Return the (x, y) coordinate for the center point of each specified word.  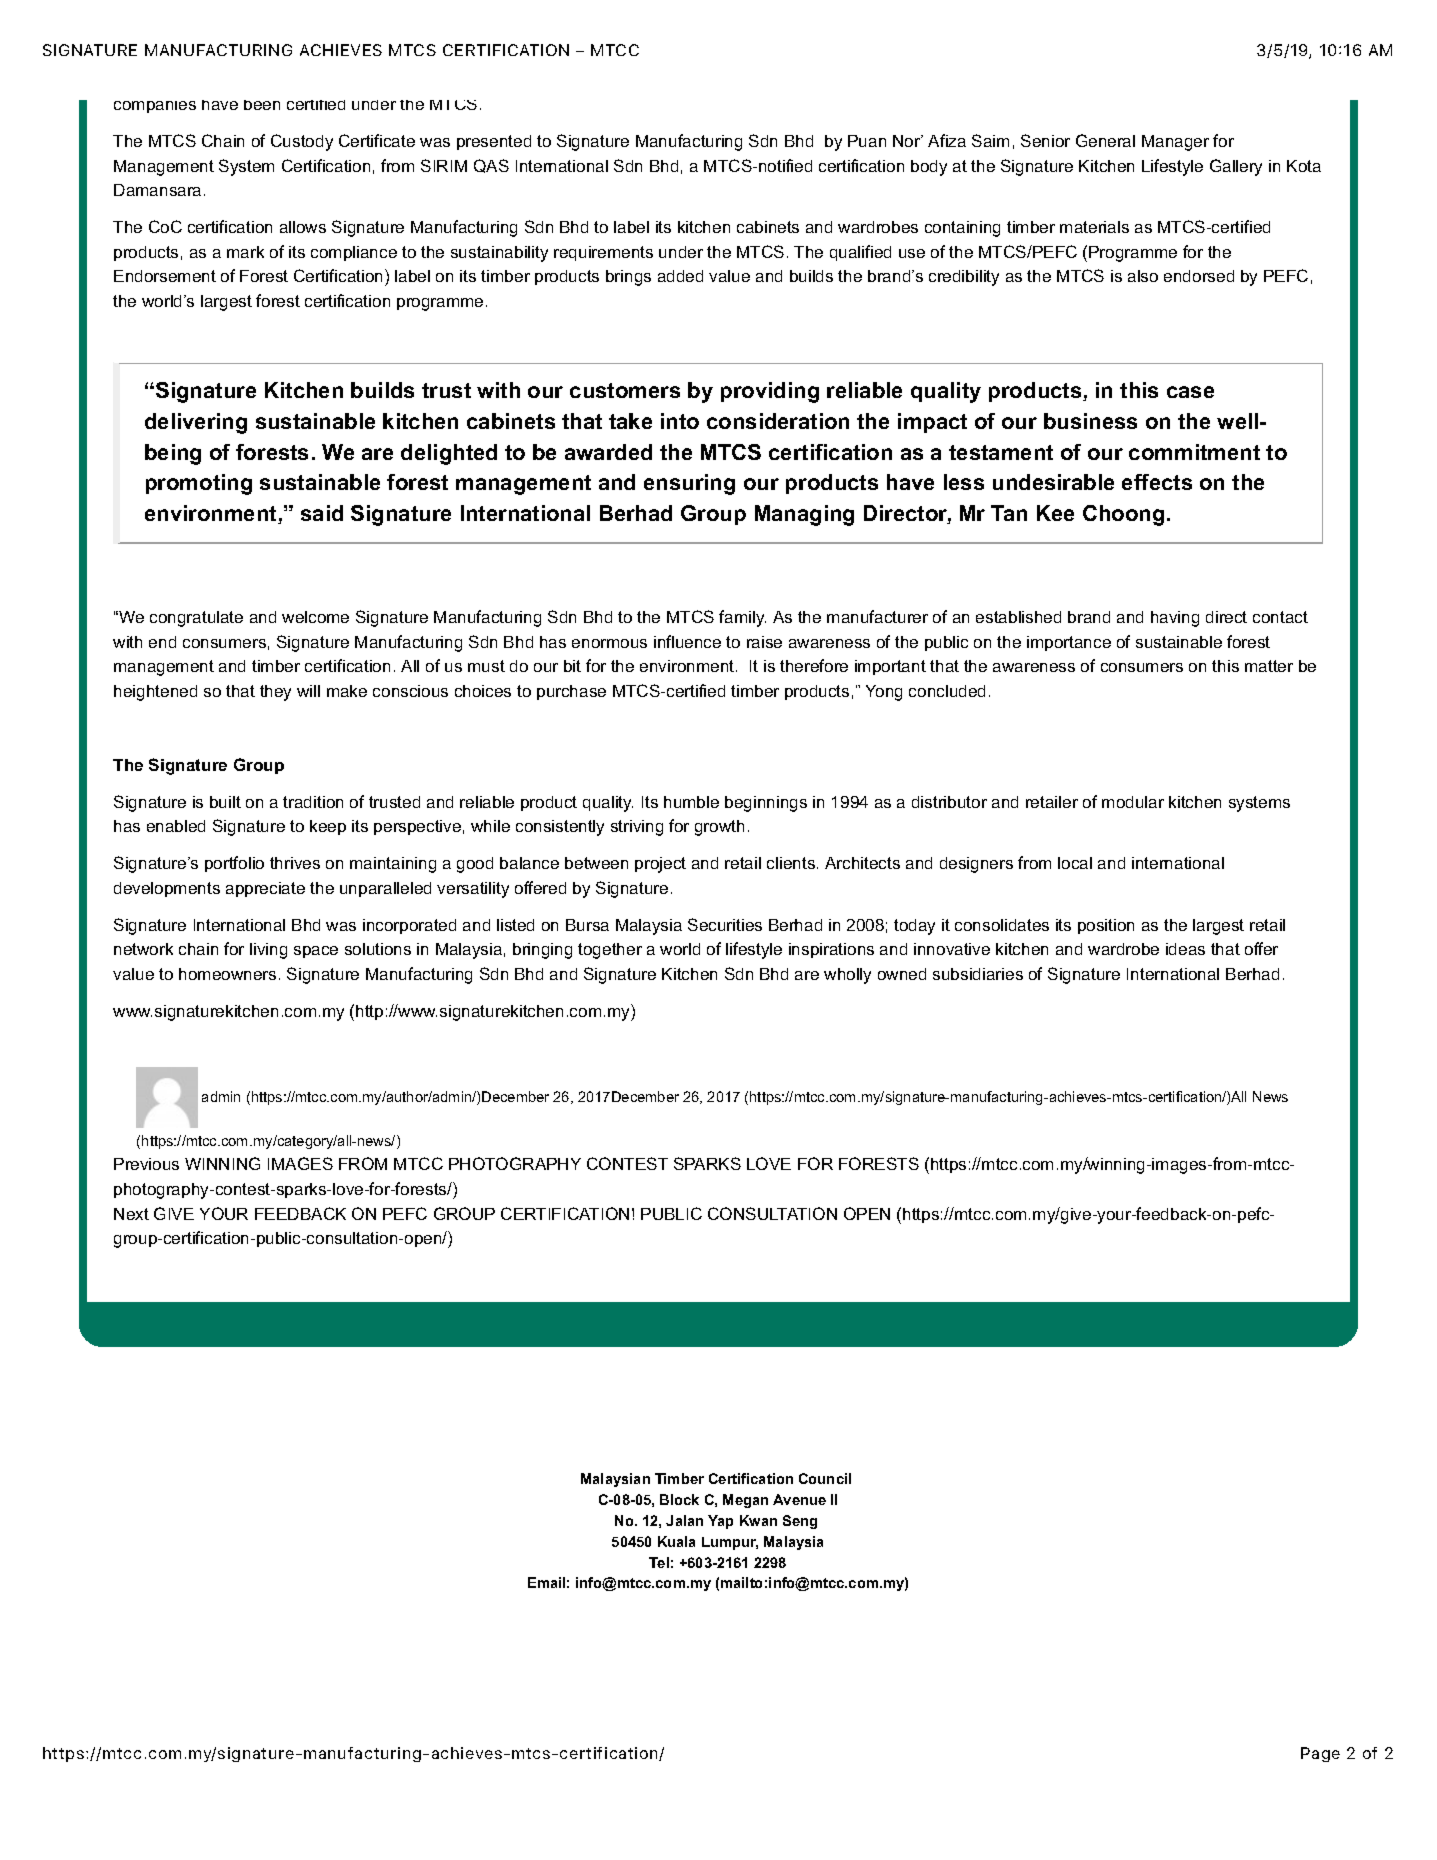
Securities (725, 924)
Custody (302, 142)
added (680, 276)
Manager (1175, 143)
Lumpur (730, 1543)
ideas (1185, 949)
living (268, 951)
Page (1320, 1754)
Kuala (676, 1541)
